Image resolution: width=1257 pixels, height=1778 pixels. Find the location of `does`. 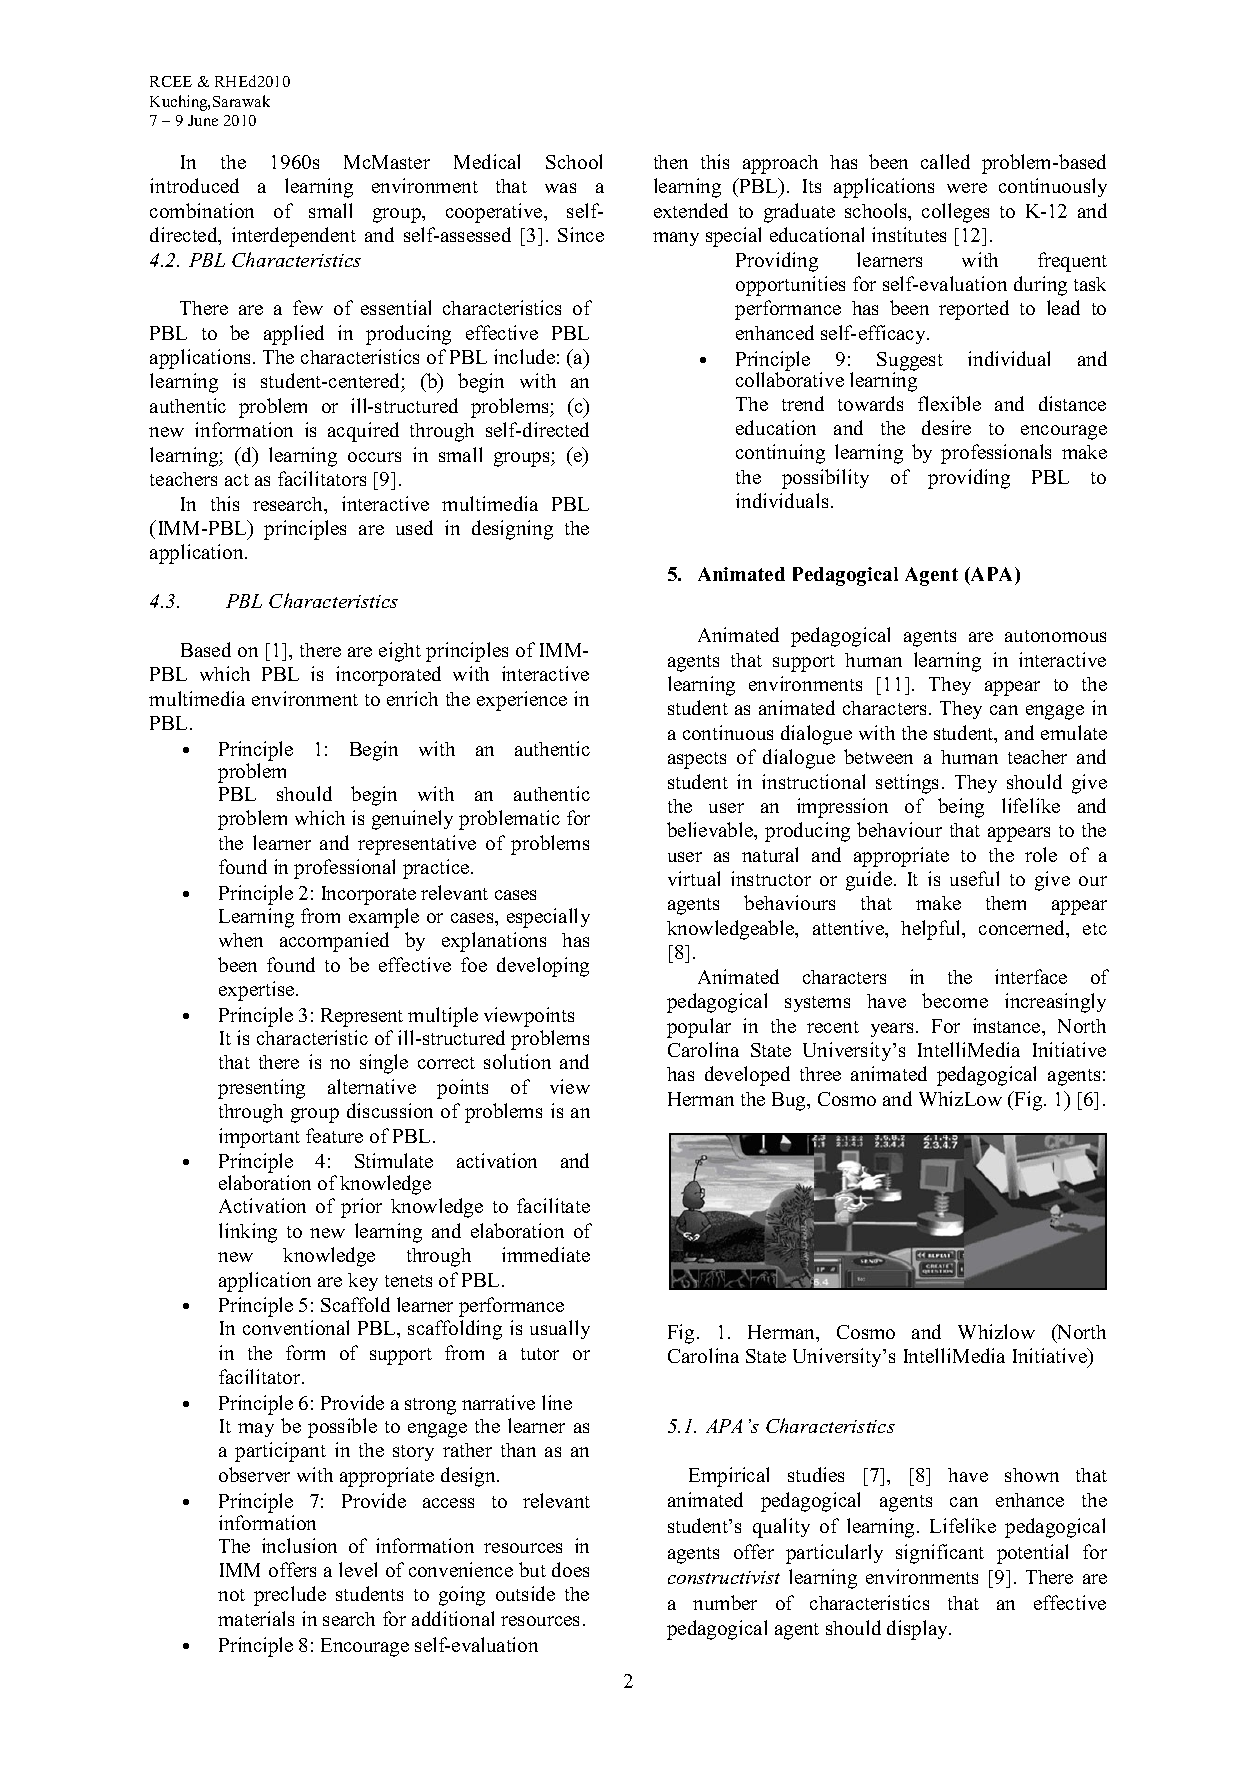

does is located at coordinates (570, 1569).
